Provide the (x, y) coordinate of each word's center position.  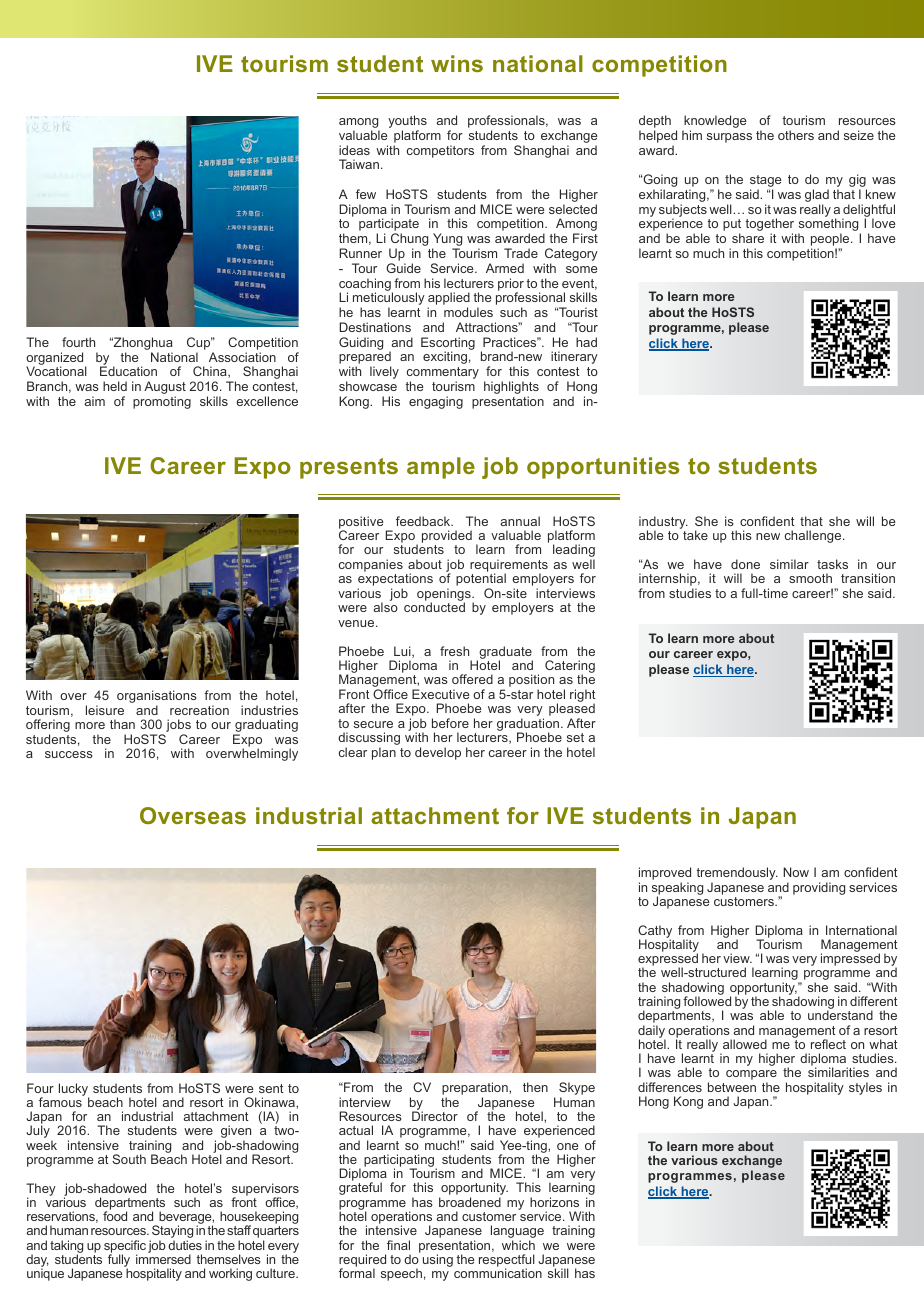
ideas (354, 150)
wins (457, 63)
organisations (157, 698)
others (796, 135)
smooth (810, 578)
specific (125, 1247)
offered (472, 679)
